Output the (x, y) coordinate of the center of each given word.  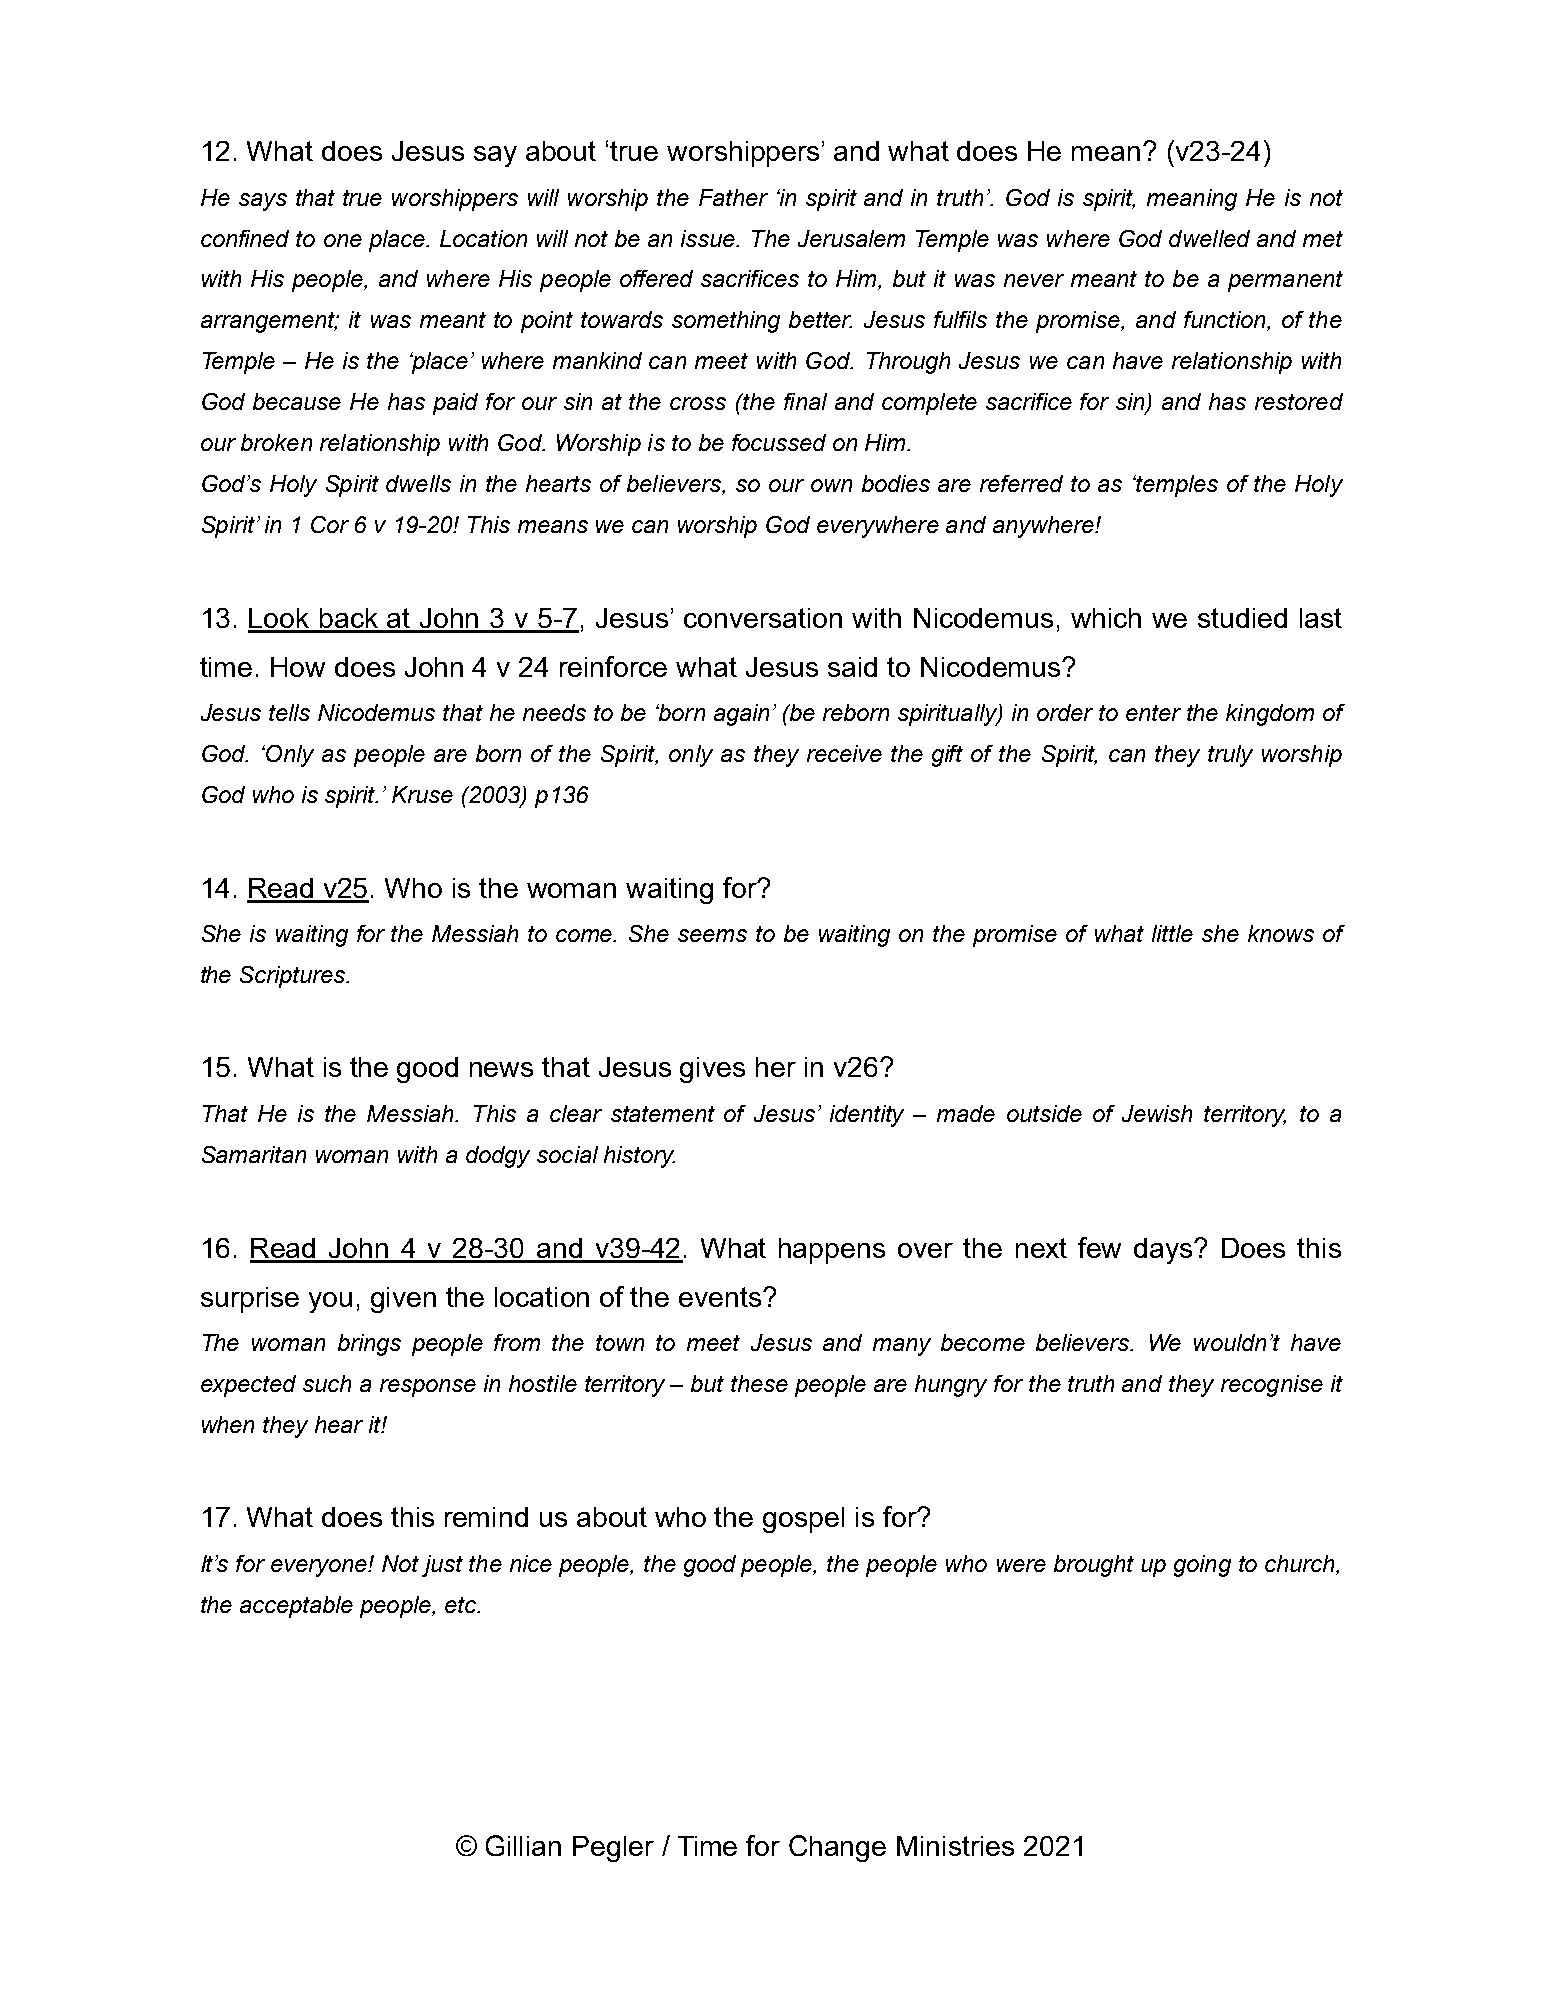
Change (837, 1848)
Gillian (523, 1845)
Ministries (955, 1846)
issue (709, 238)
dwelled (1209, 238)
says (263, 202)
